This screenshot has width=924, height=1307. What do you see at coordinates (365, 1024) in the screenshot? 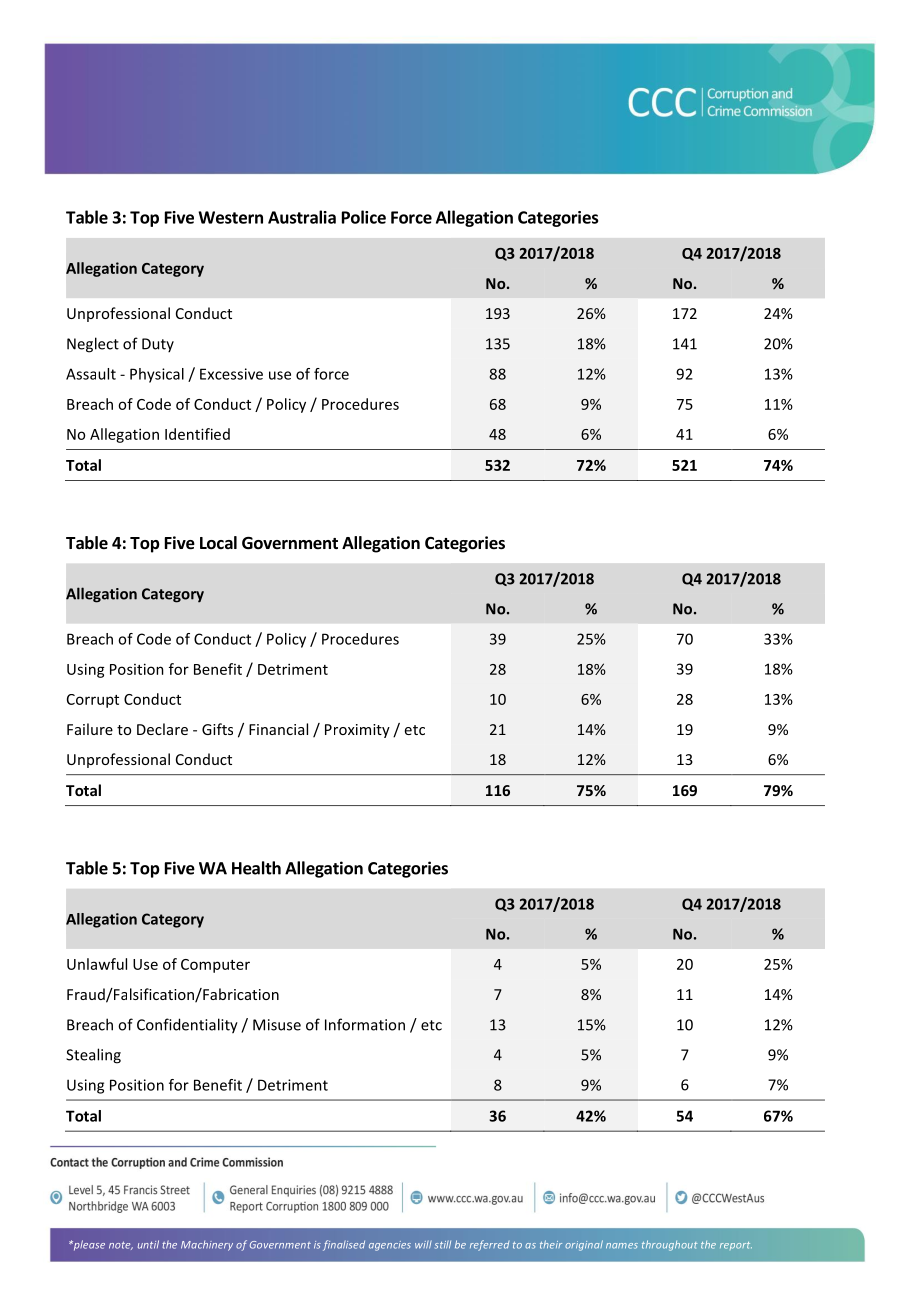
I see `Information` at bounding box center [365, 1024].
